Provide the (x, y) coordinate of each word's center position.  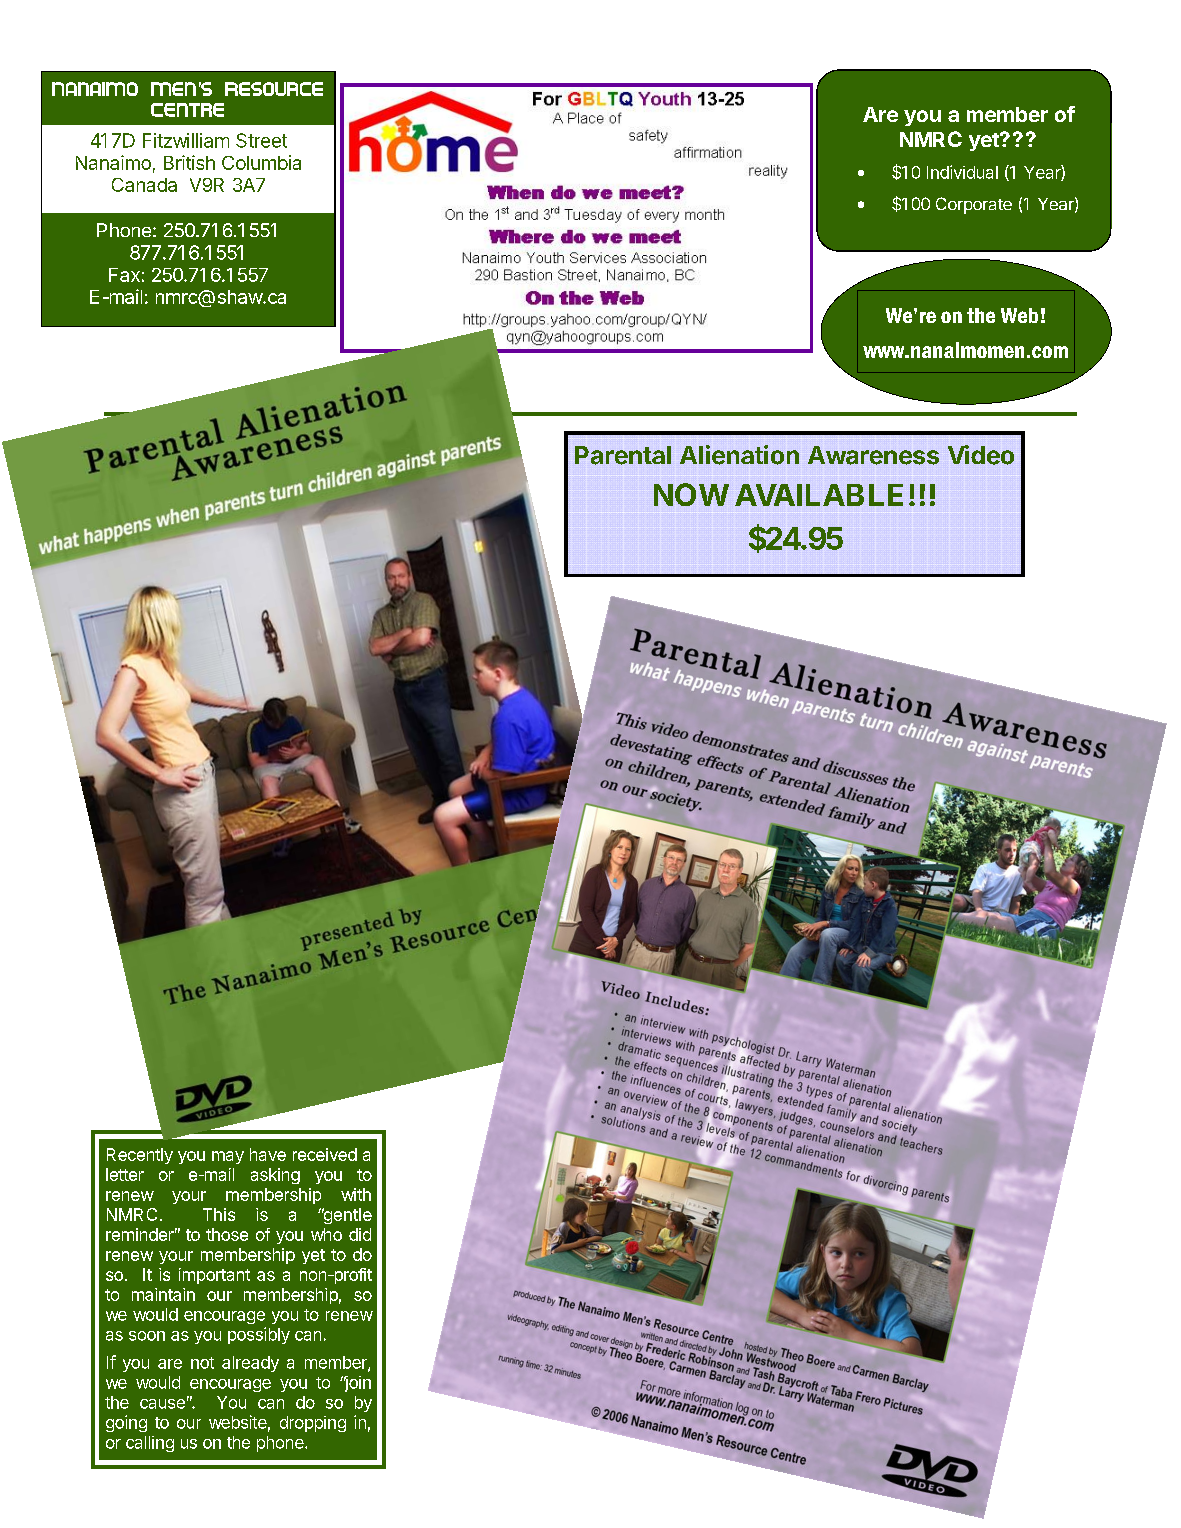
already (250, 1364)
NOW (691, 494)
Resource (274, 89)
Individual (962, 172)
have (268, 1154)
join (356, 1384)
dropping (313, 1424)
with (356, 1194)
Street (261, 140)
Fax (124, 275)
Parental (623, 455)
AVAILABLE (819, 495)
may (228, 1157)
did (360, 1234)
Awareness (873, 455)
